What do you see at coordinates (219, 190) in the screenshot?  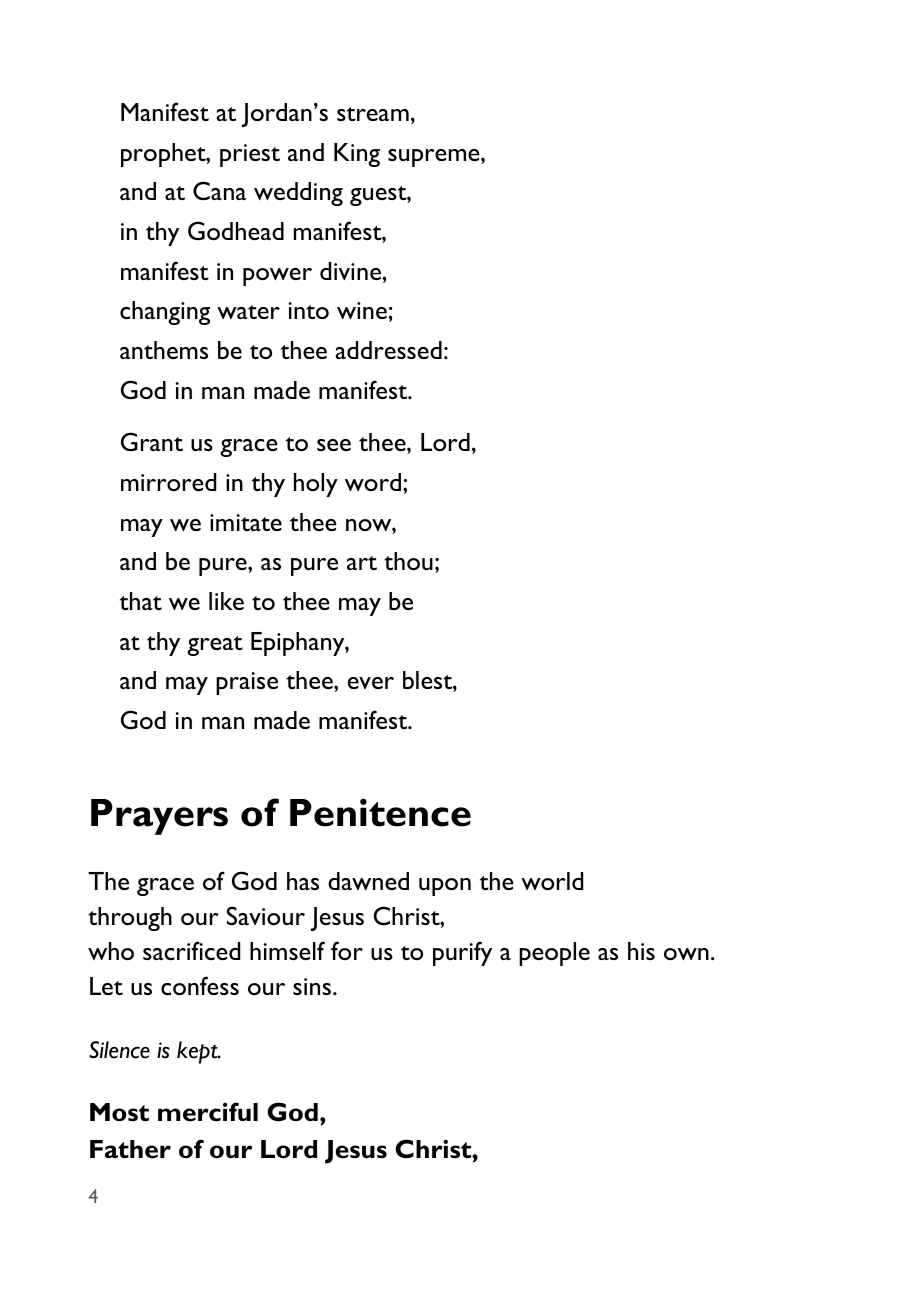 I see `Cana` at bounding box center [219, 190].
